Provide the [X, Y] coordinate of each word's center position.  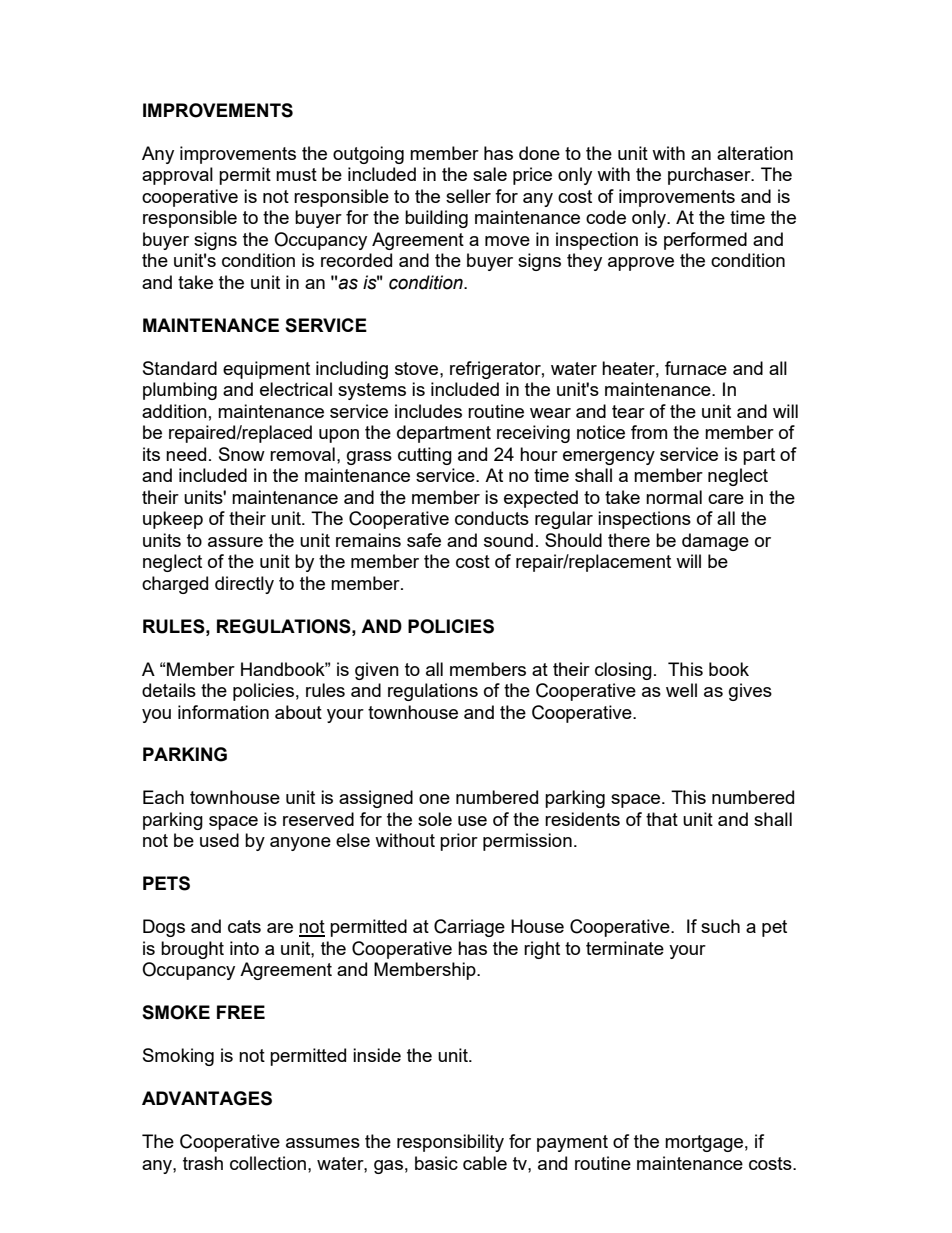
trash [203, 1163]
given [377, 671]
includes [428, 411]
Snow [242, 454]
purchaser [710, 176]
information [223, 712]
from [649, 432]
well [681, 690]
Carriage [469, 928]
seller [468, 196]
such [720, 926]
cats [244, 926]
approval [177, 176]
